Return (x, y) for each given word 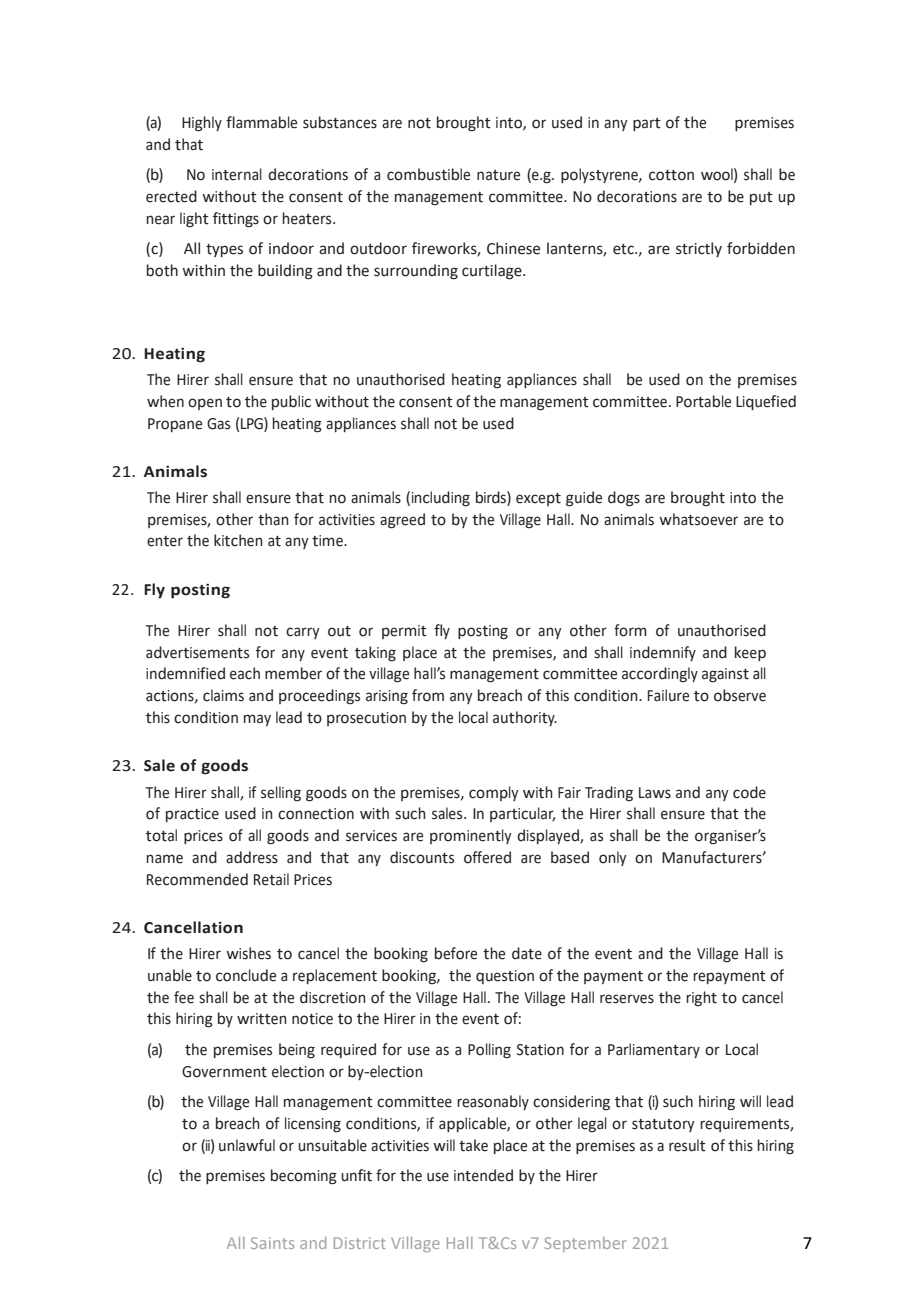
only (612, 858)
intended (483, 1175)
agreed (402, 521)
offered (487, 857)
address (252, 857)
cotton (671, 175)
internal (237, 174)
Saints (272, 1243)
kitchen (238, 540)
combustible (428, 174)
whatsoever (698, 519)
